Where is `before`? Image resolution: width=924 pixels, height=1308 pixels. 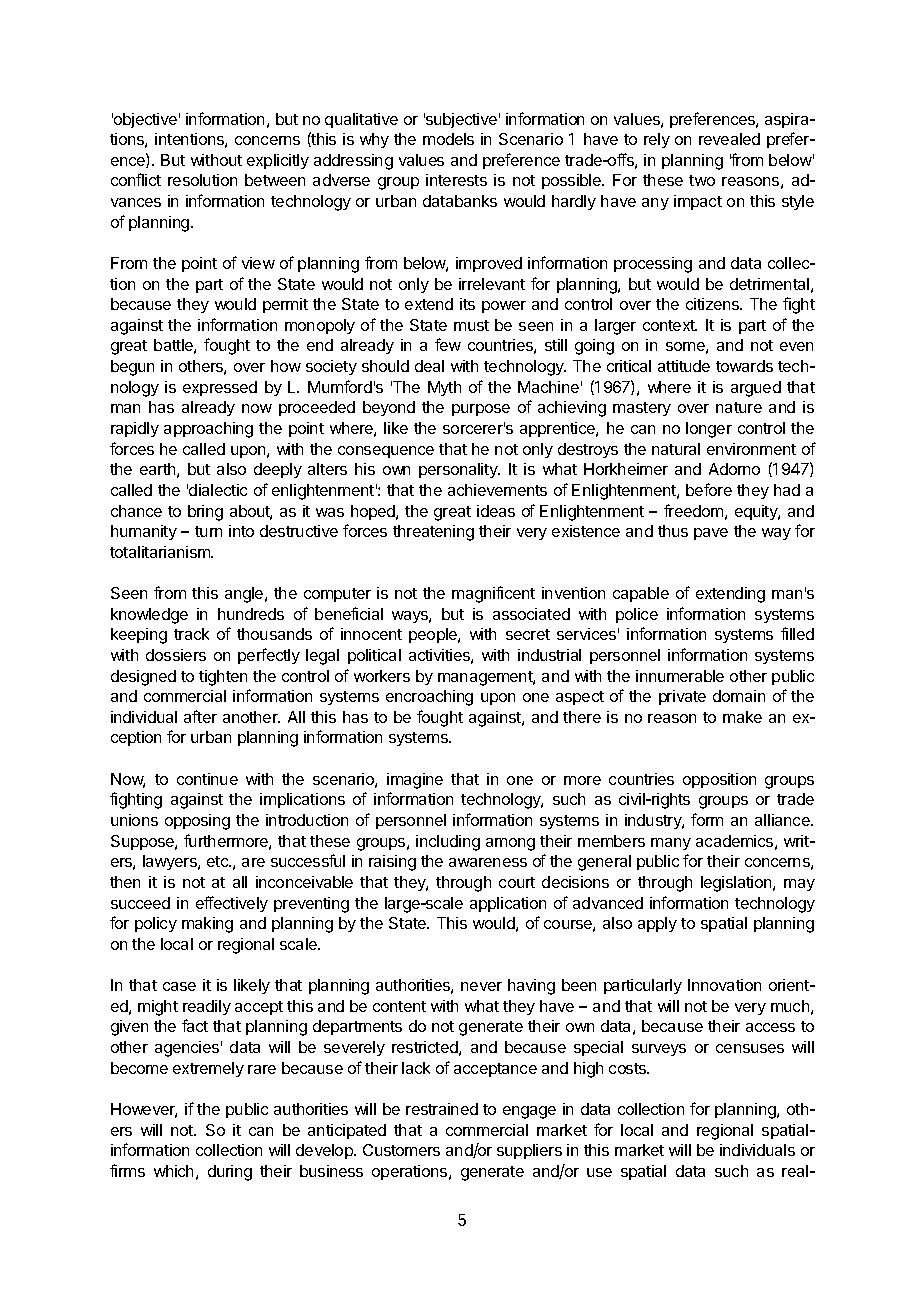
before is located at coordinates (709, 489).
